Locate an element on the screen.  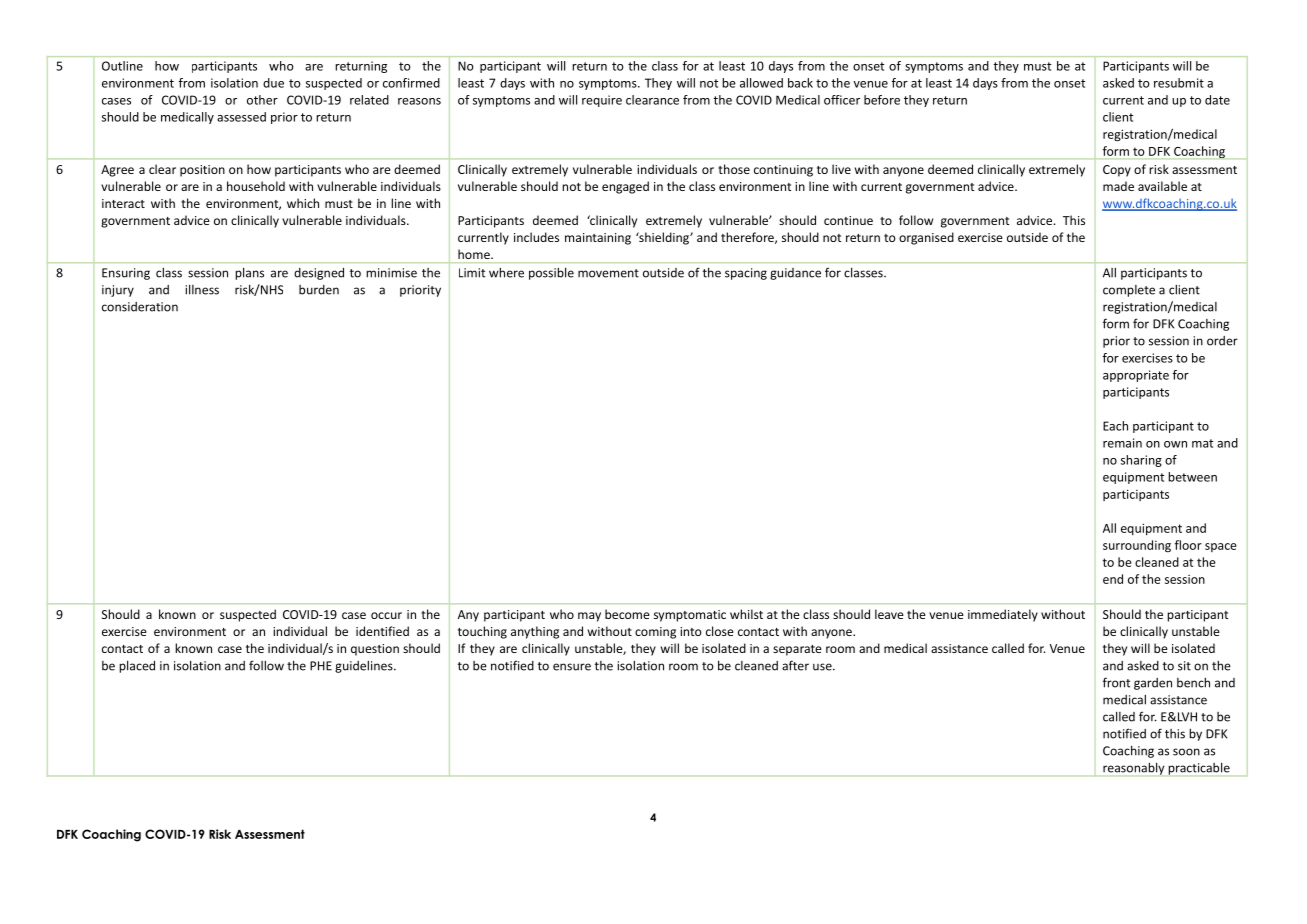
Each is located at coordinates (1115, 426).
